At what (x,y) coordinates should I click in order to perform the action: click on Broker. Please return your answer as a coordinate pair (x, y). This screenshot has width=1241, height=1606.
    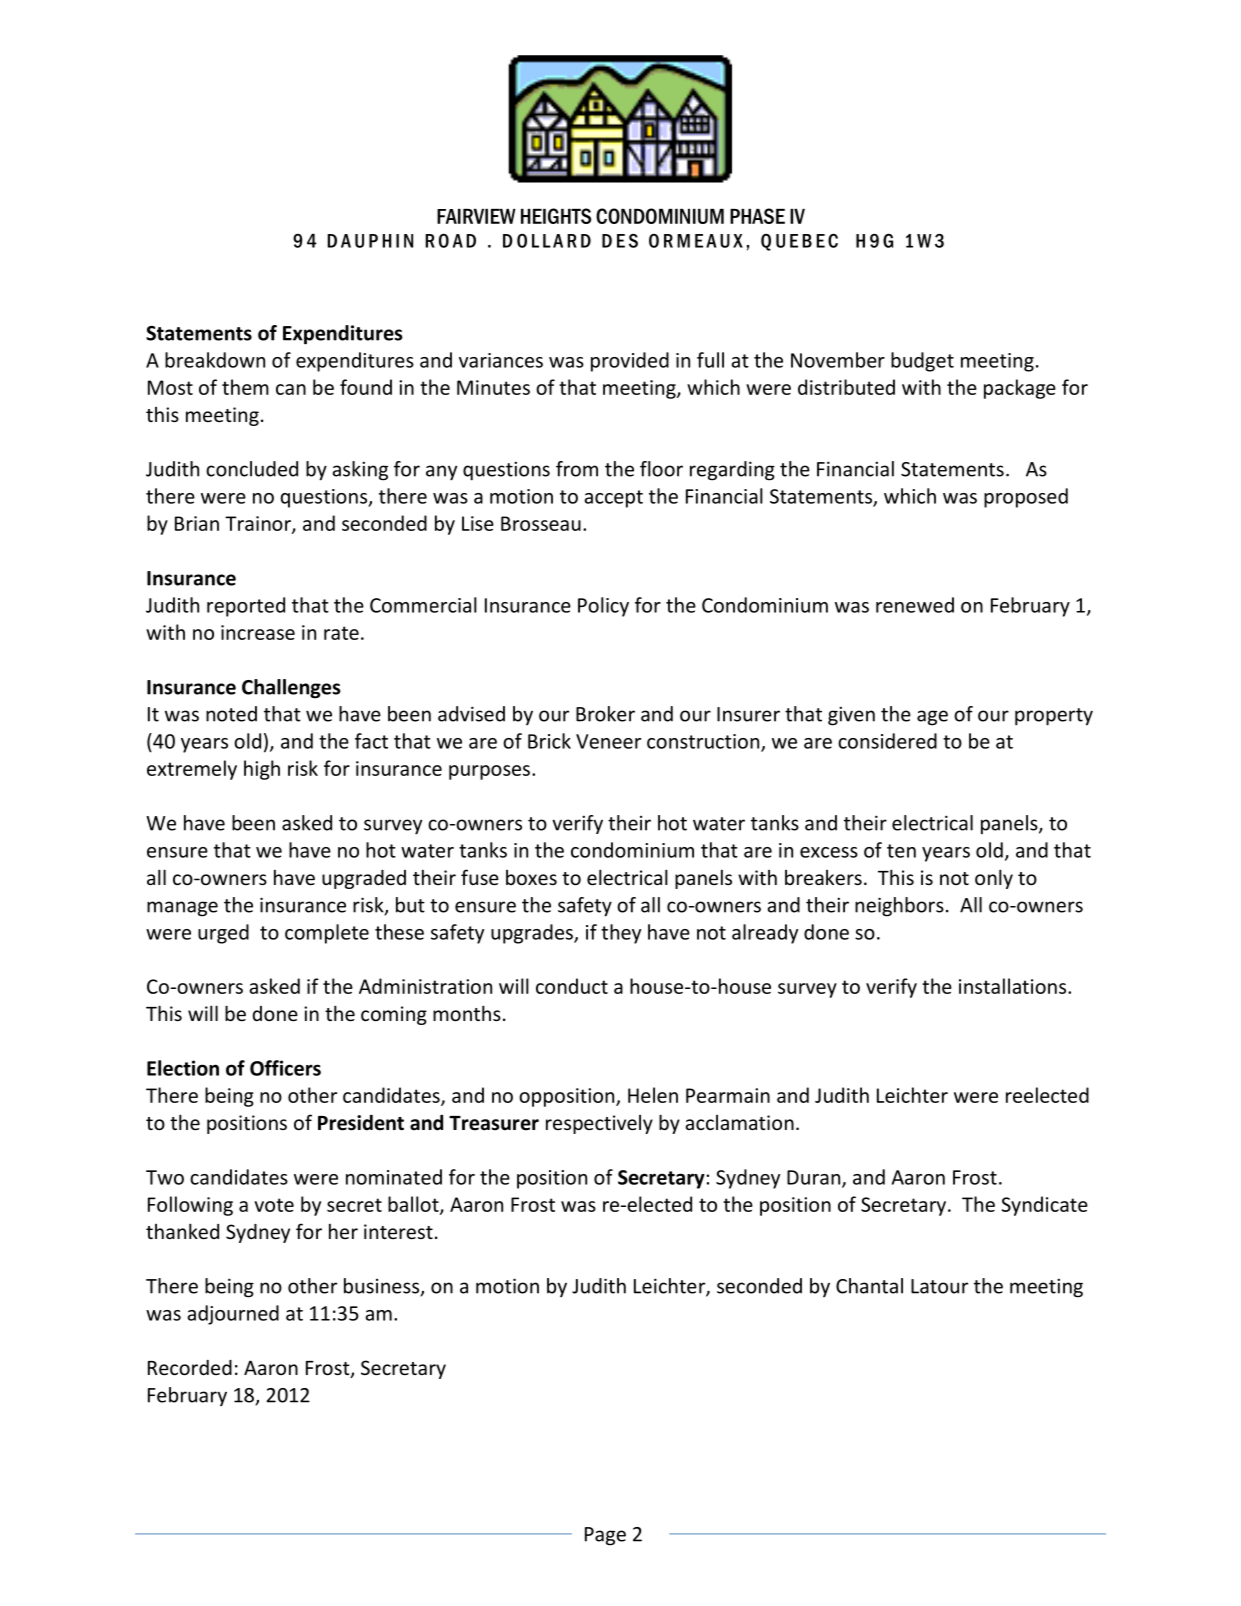
    Looking at the image, I should click on (605, 714).
